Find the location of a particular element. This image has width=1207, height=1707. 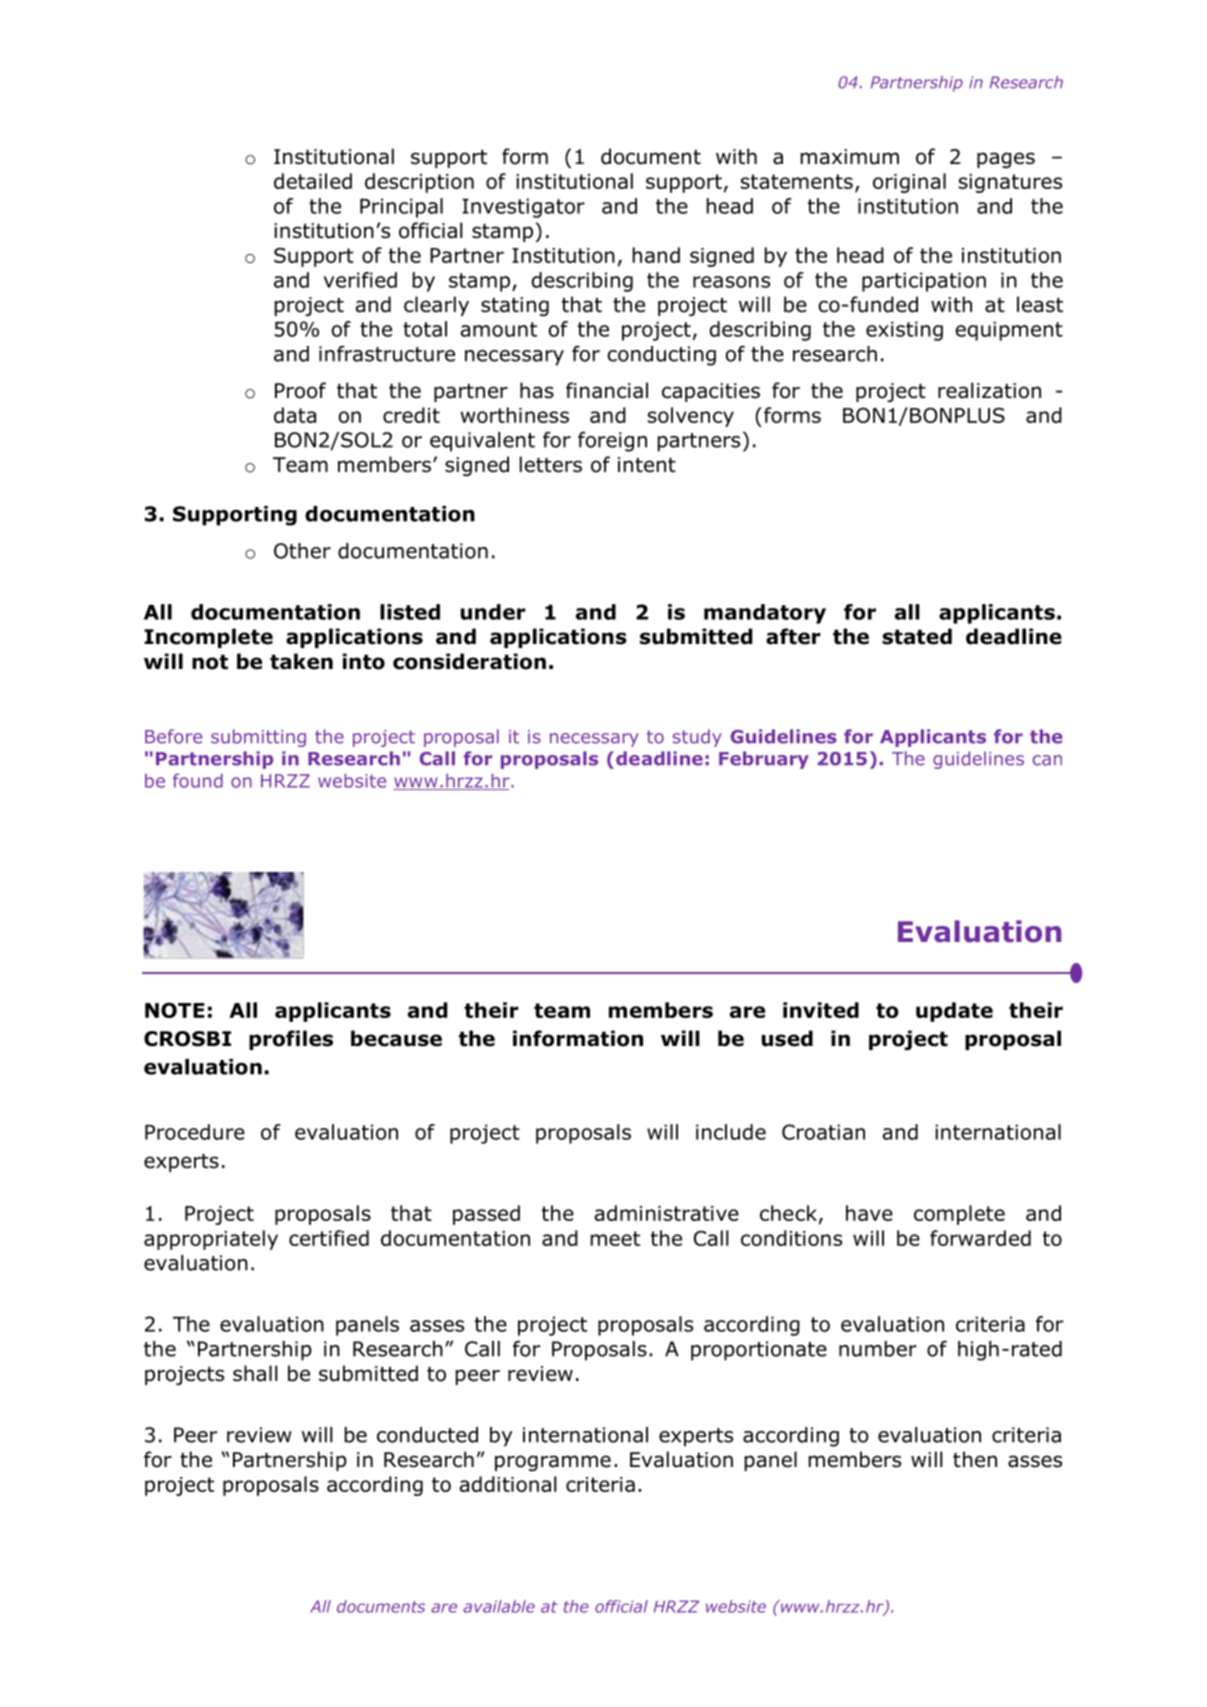

Croatian is located at coordinates (823, 1132).
